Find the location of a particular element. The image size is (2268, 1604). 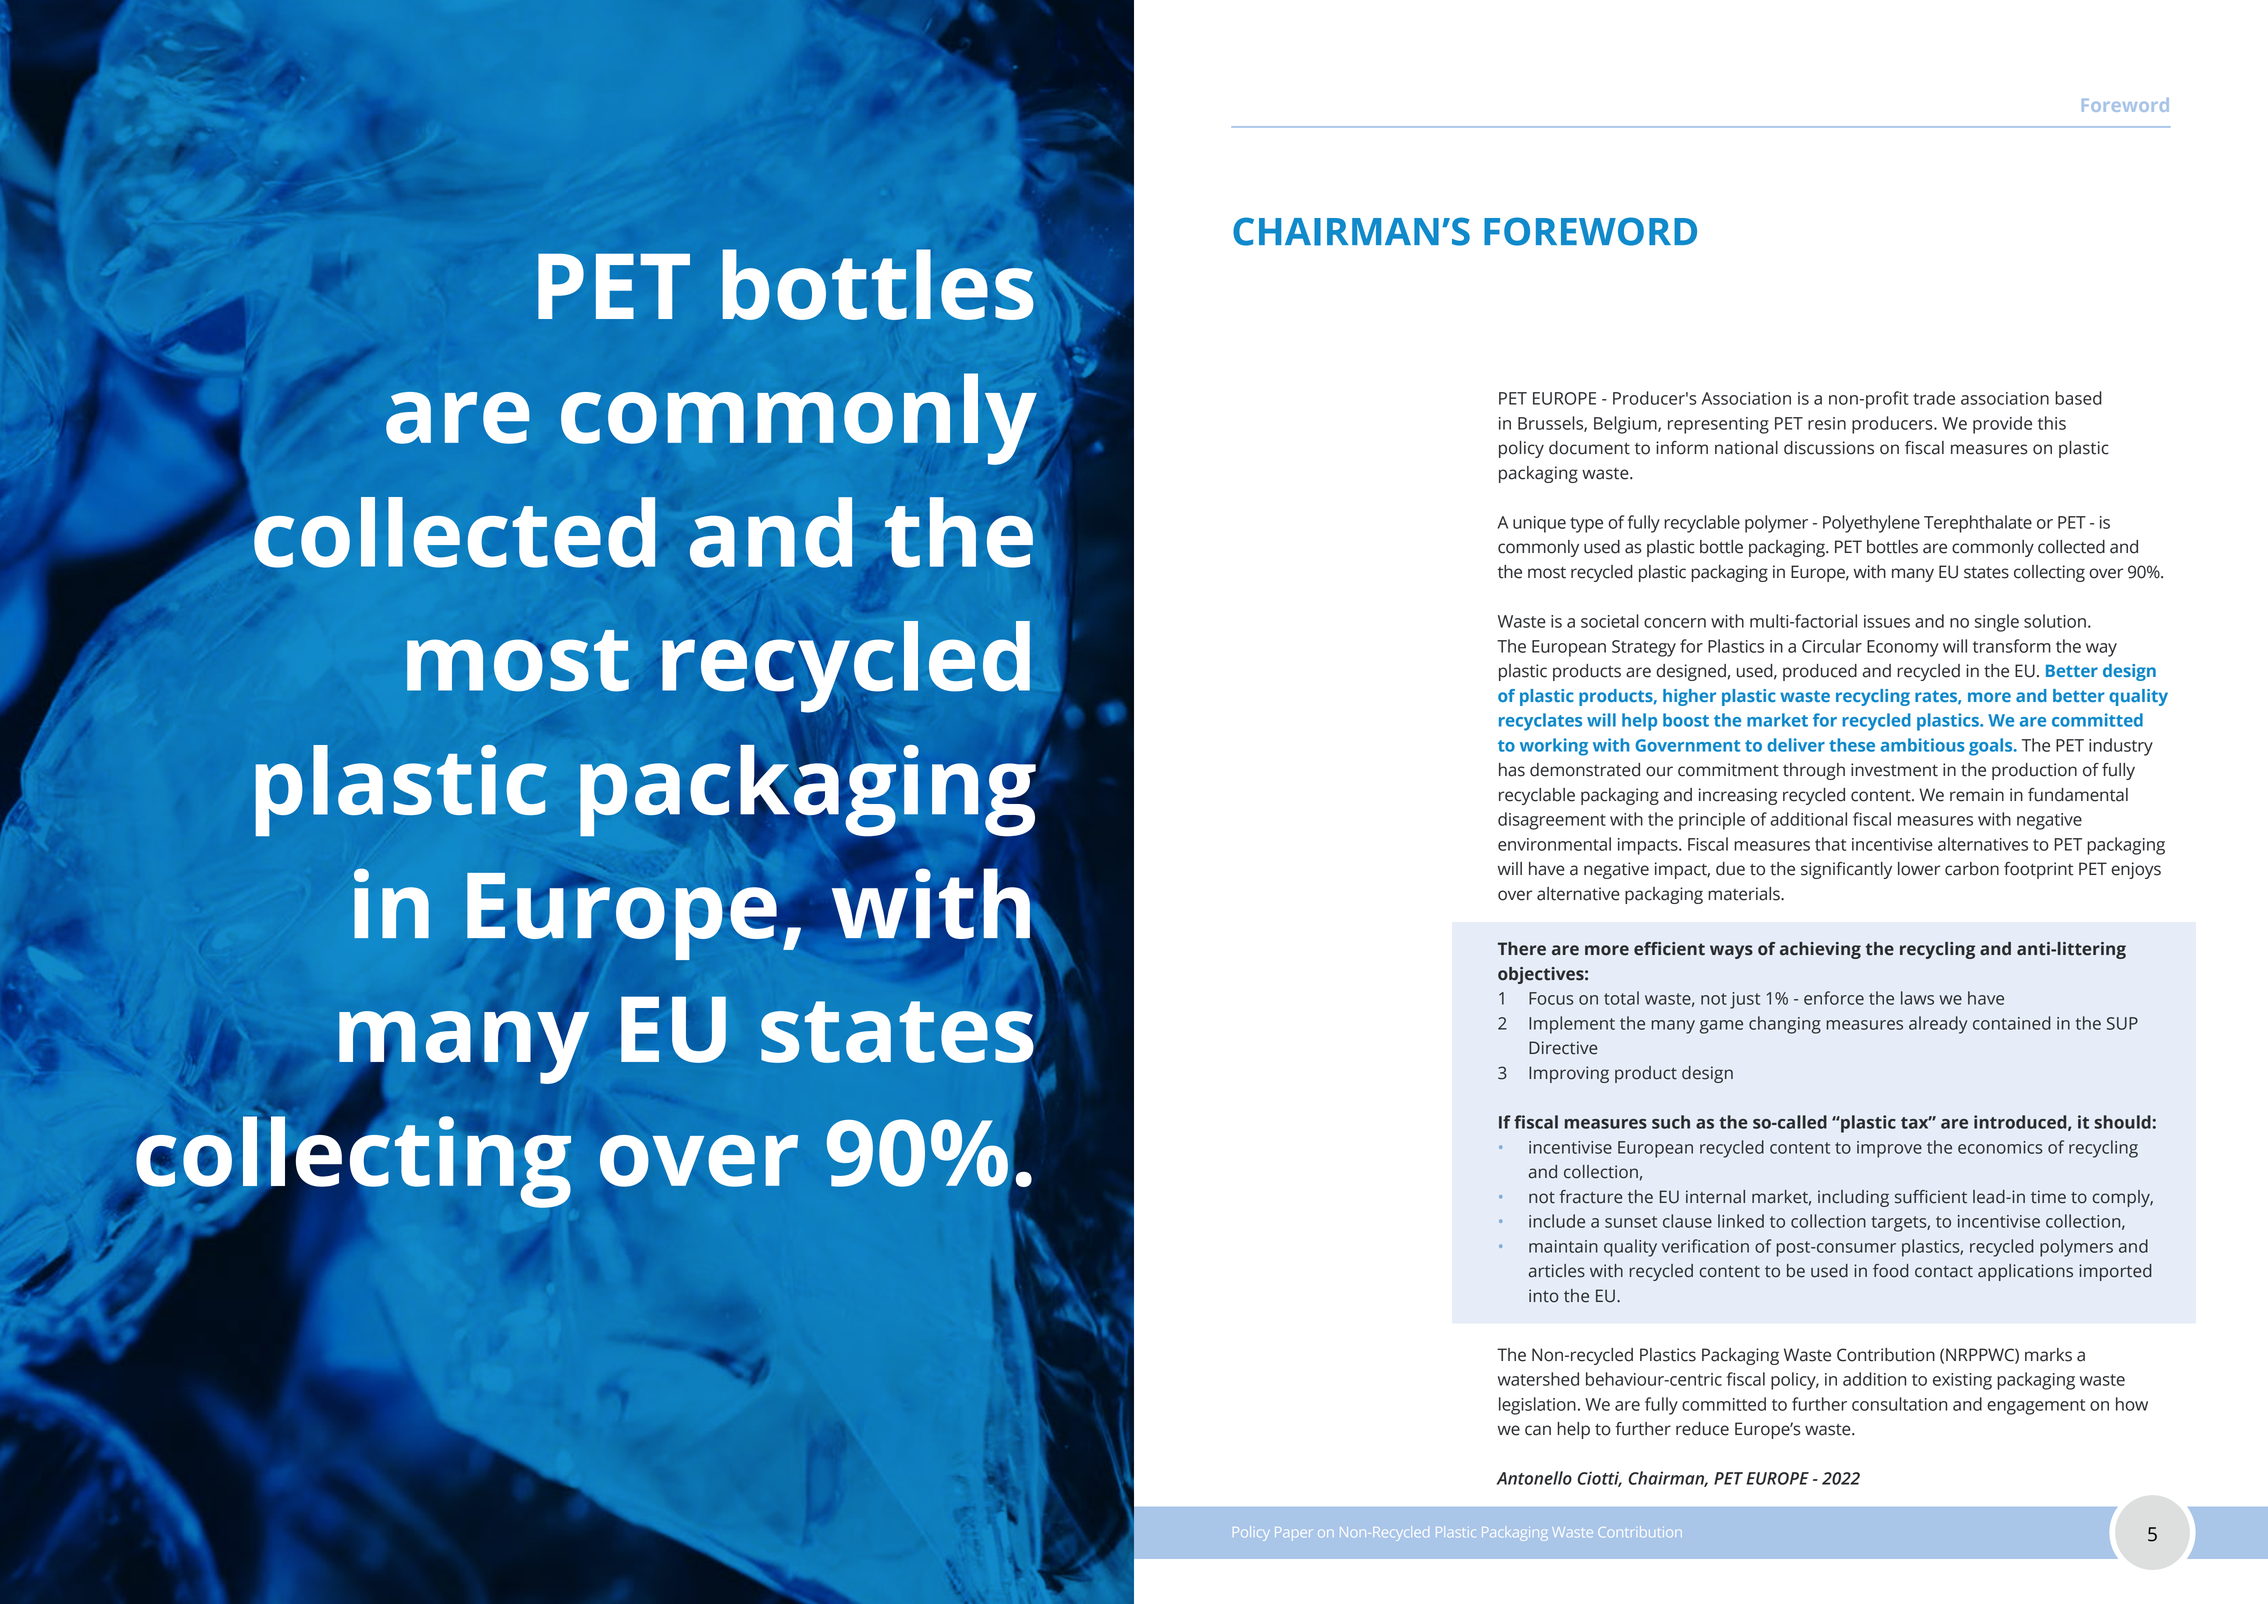

representing is located at coordinates (1718, 425).
